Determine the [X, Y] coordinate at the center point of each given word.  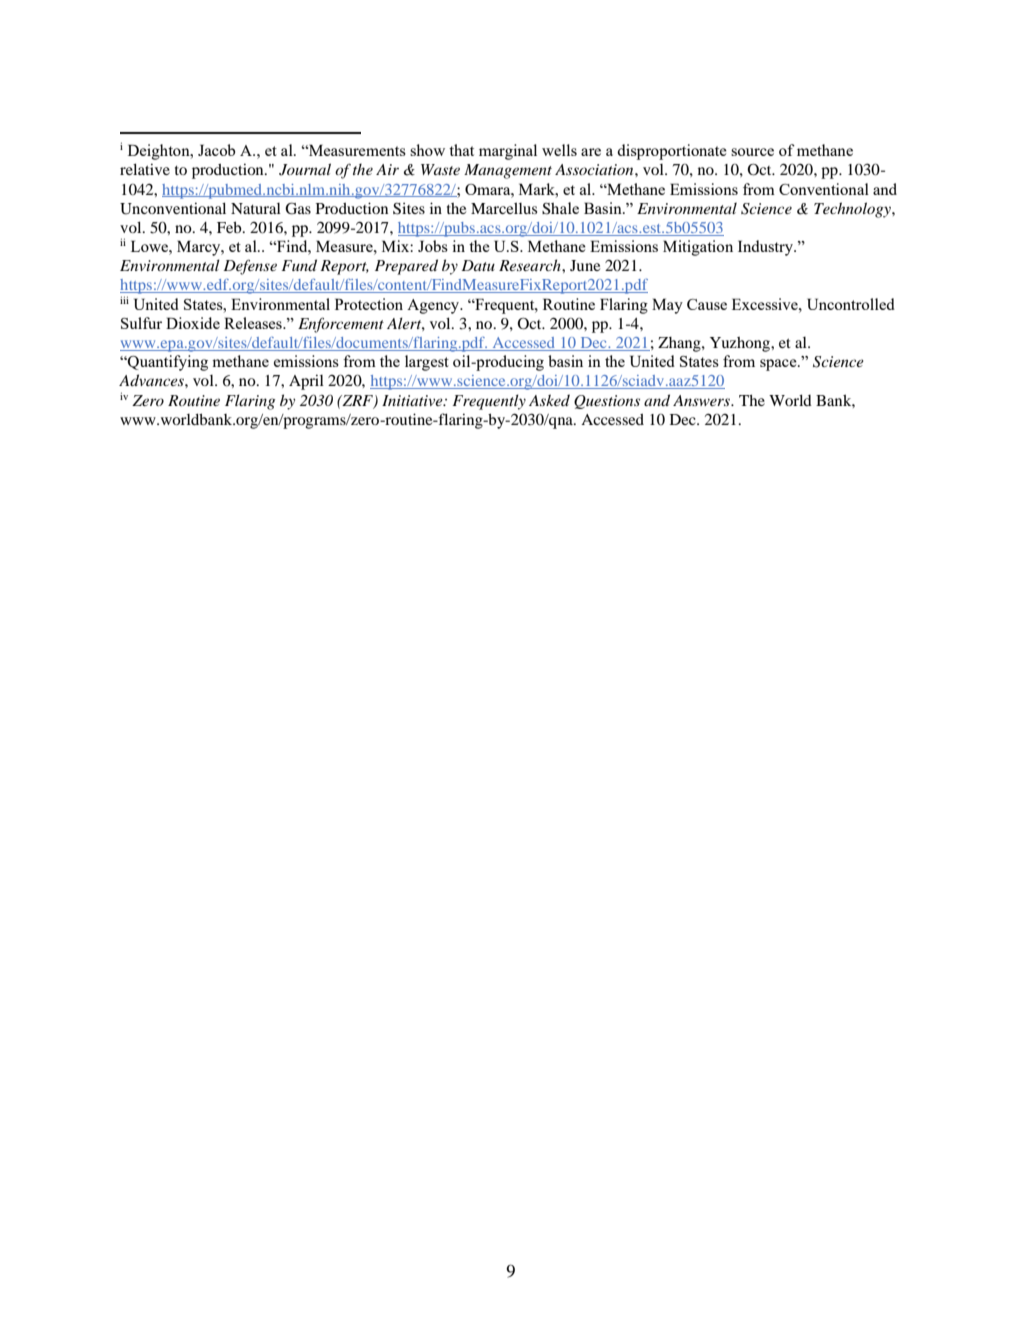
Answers [702, 400]
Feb [230, 227]
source [752, 152]
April [306, 382]
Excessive [766, 304]
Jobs [433, 246]
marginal [508, 152]
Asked [549, 400]
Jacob [216, 150]
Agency [434, 306]
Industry [767, 248]
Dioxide [193, 323]
